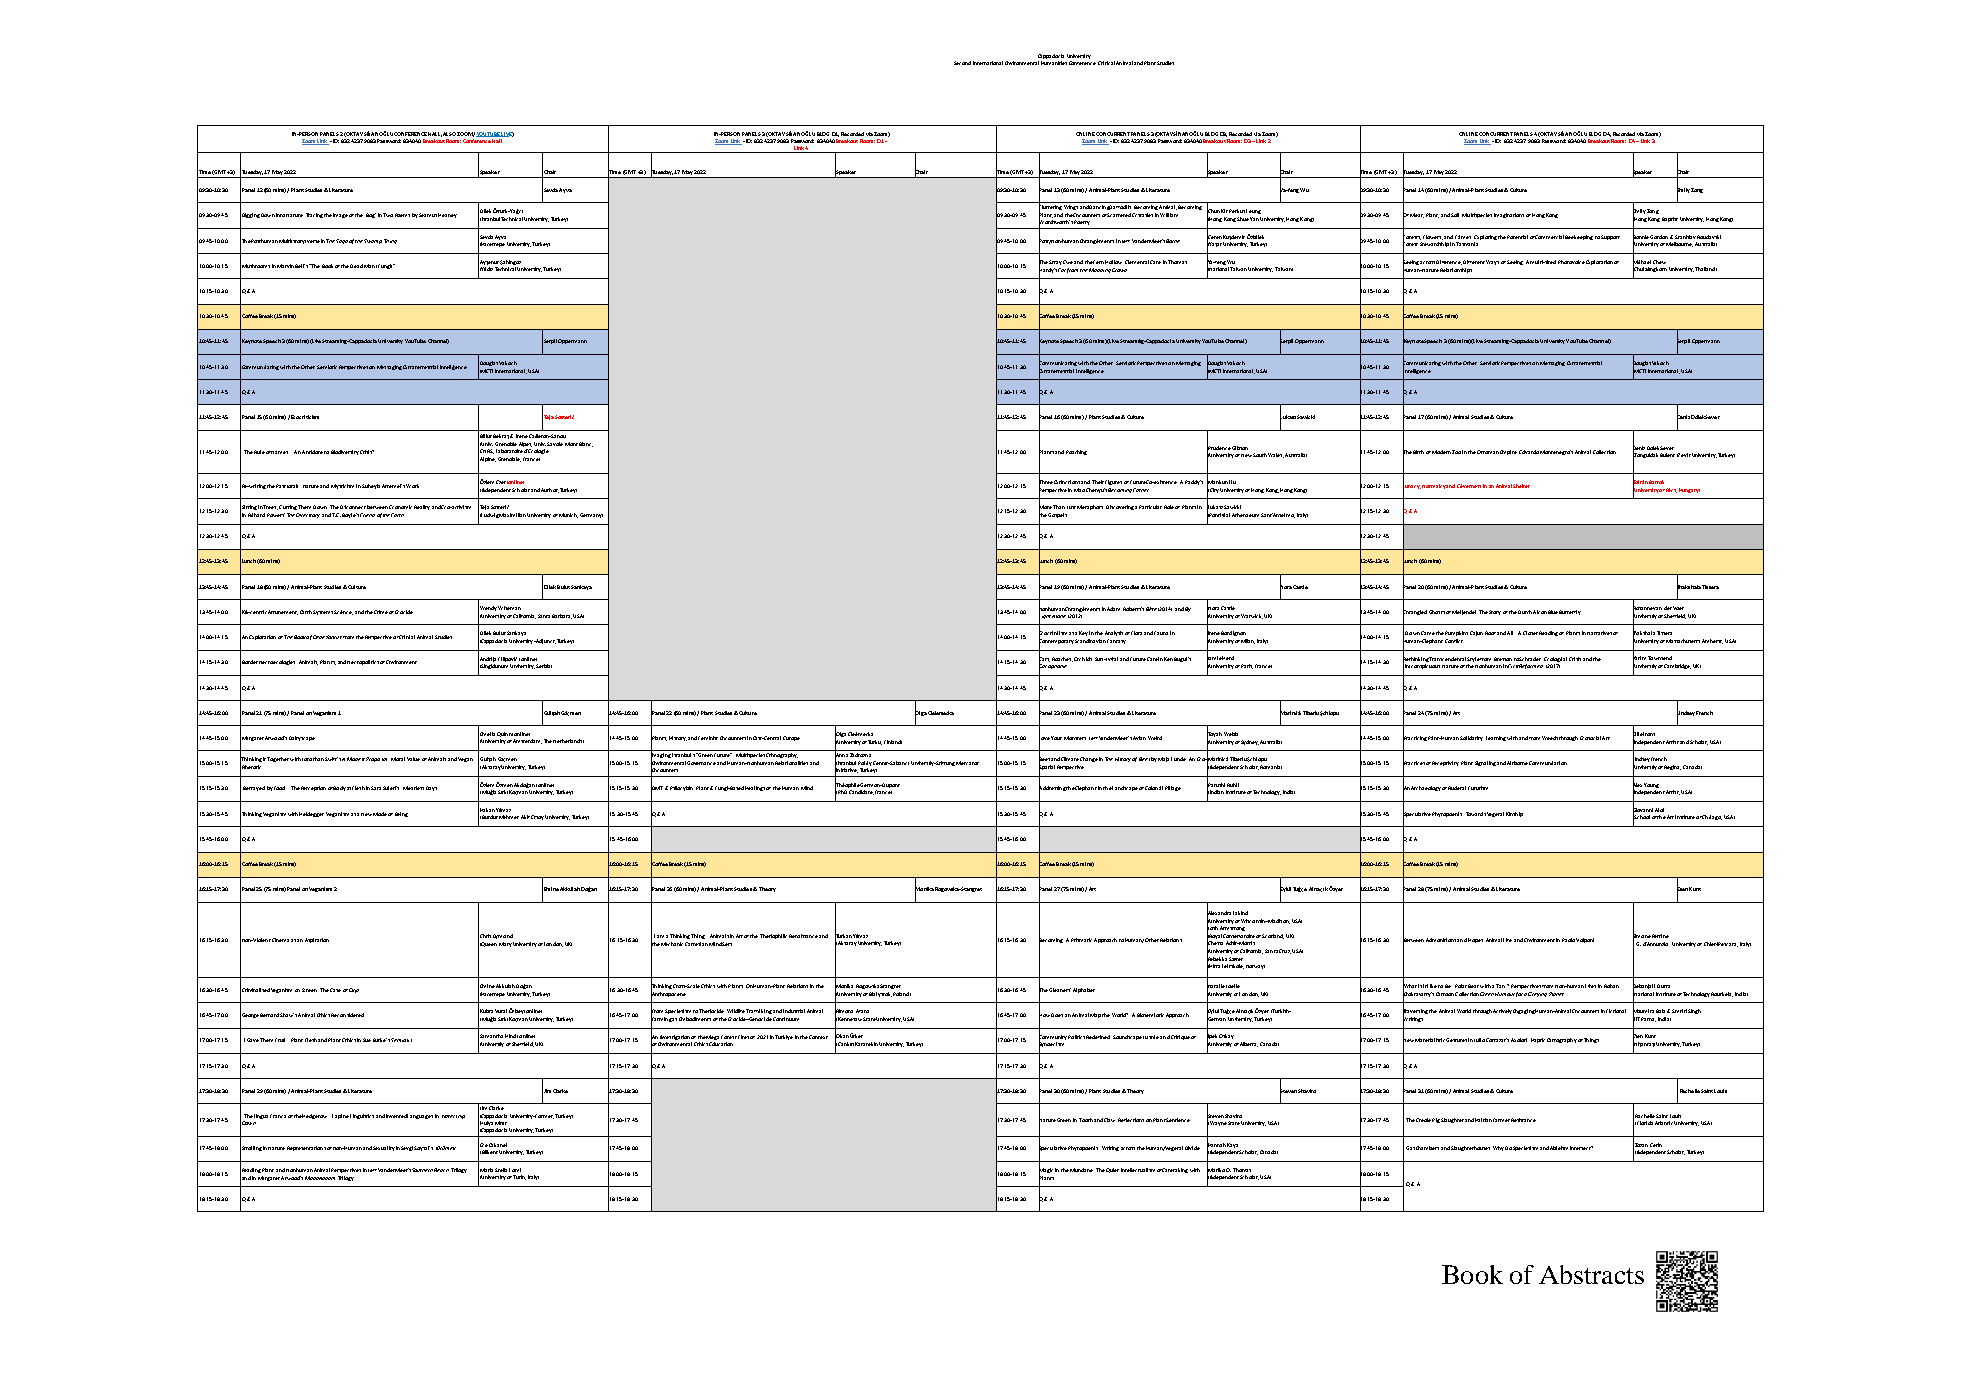 This image has height=1393, width=1969. What do you see at coordinates (1509, 215) in the image?
I see `Imaginations` at bounding box center [1509, 215].
